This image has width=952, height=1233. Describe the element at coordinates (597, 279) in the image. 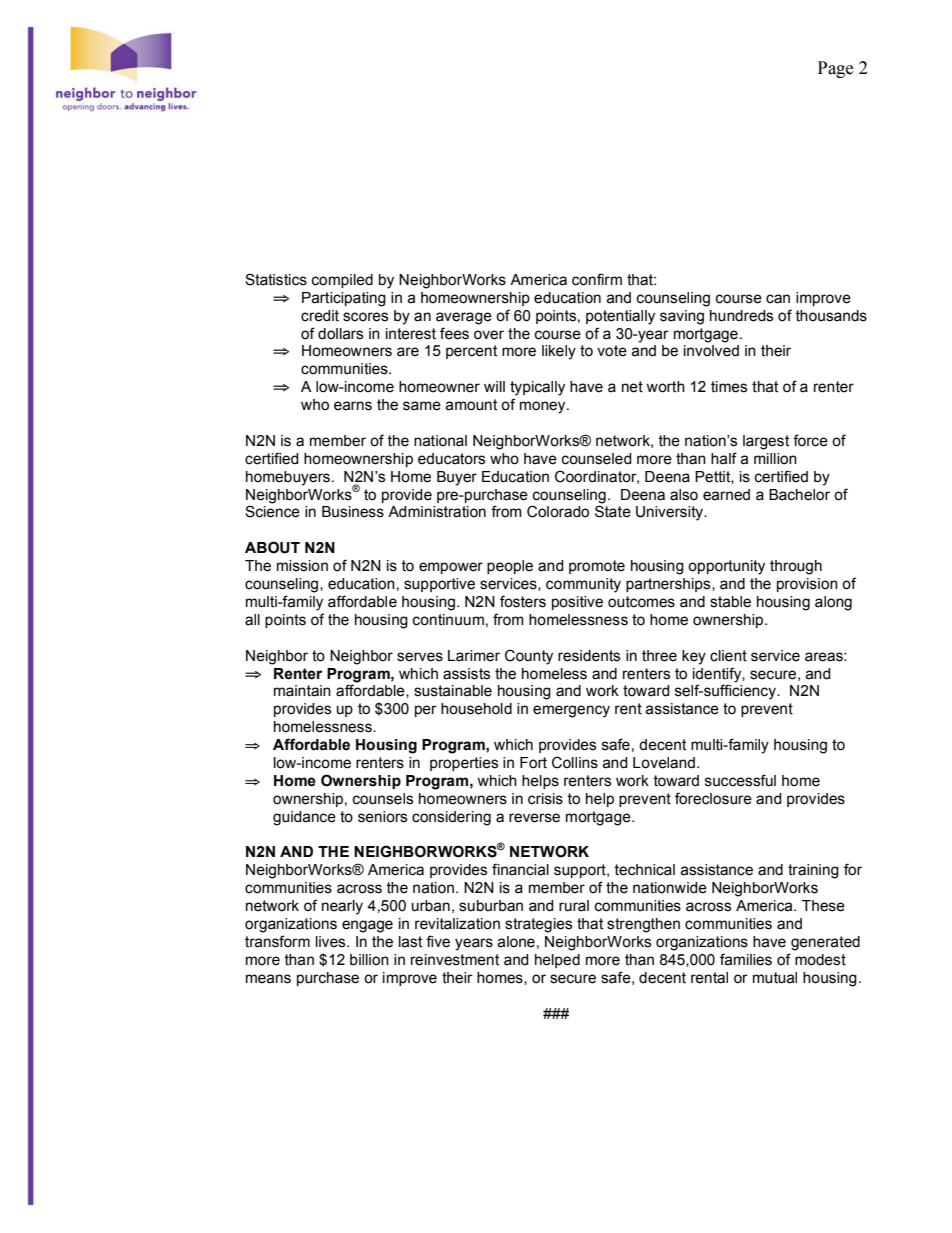

I see `confirm` at that location.
